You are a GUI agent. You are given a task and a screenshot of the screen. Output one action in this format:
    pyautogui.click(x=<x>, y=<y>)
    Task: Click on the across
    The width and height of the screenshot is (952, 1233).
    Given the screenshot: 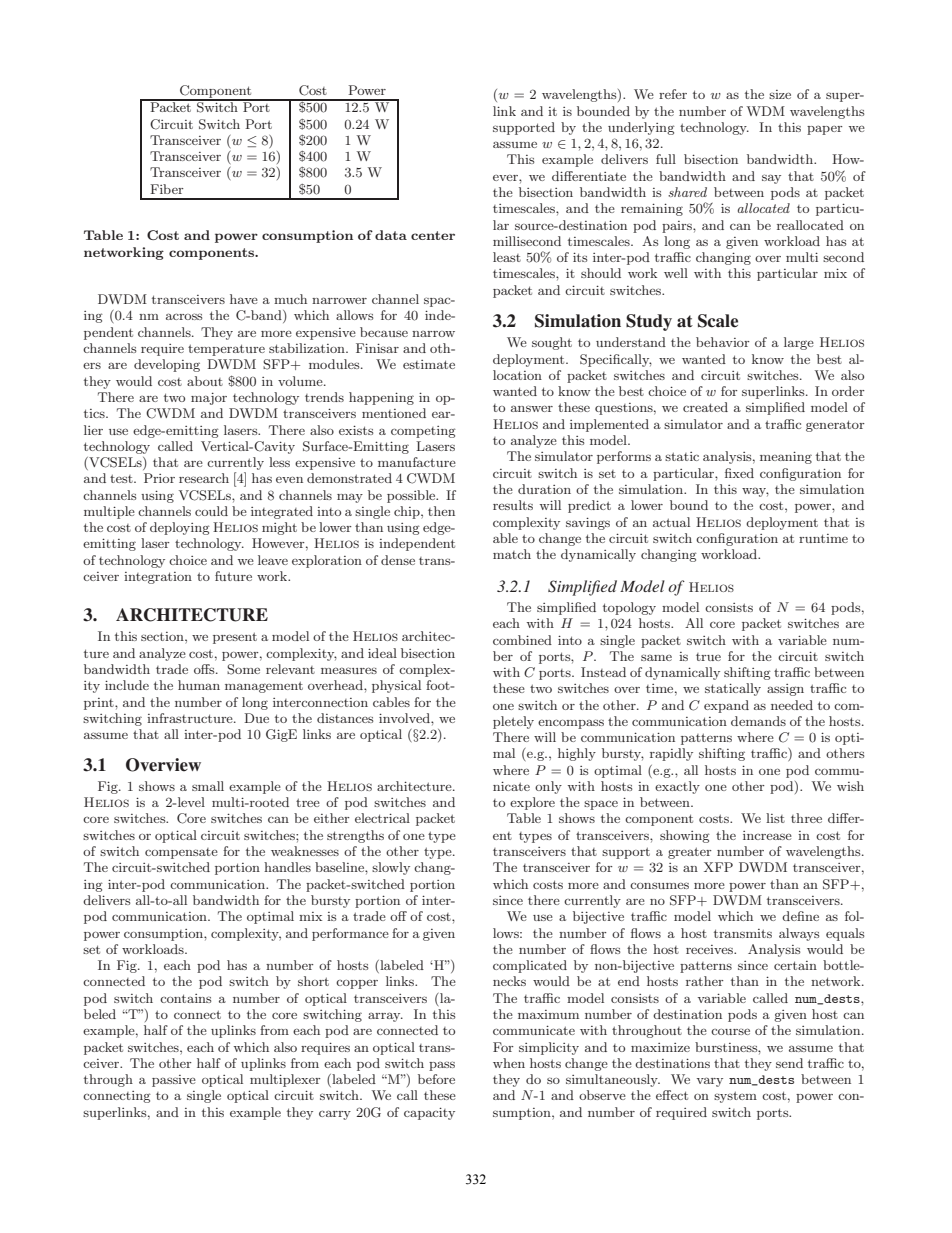 What is the action you would take?
    pyautogui.click(x=184, y=316)
